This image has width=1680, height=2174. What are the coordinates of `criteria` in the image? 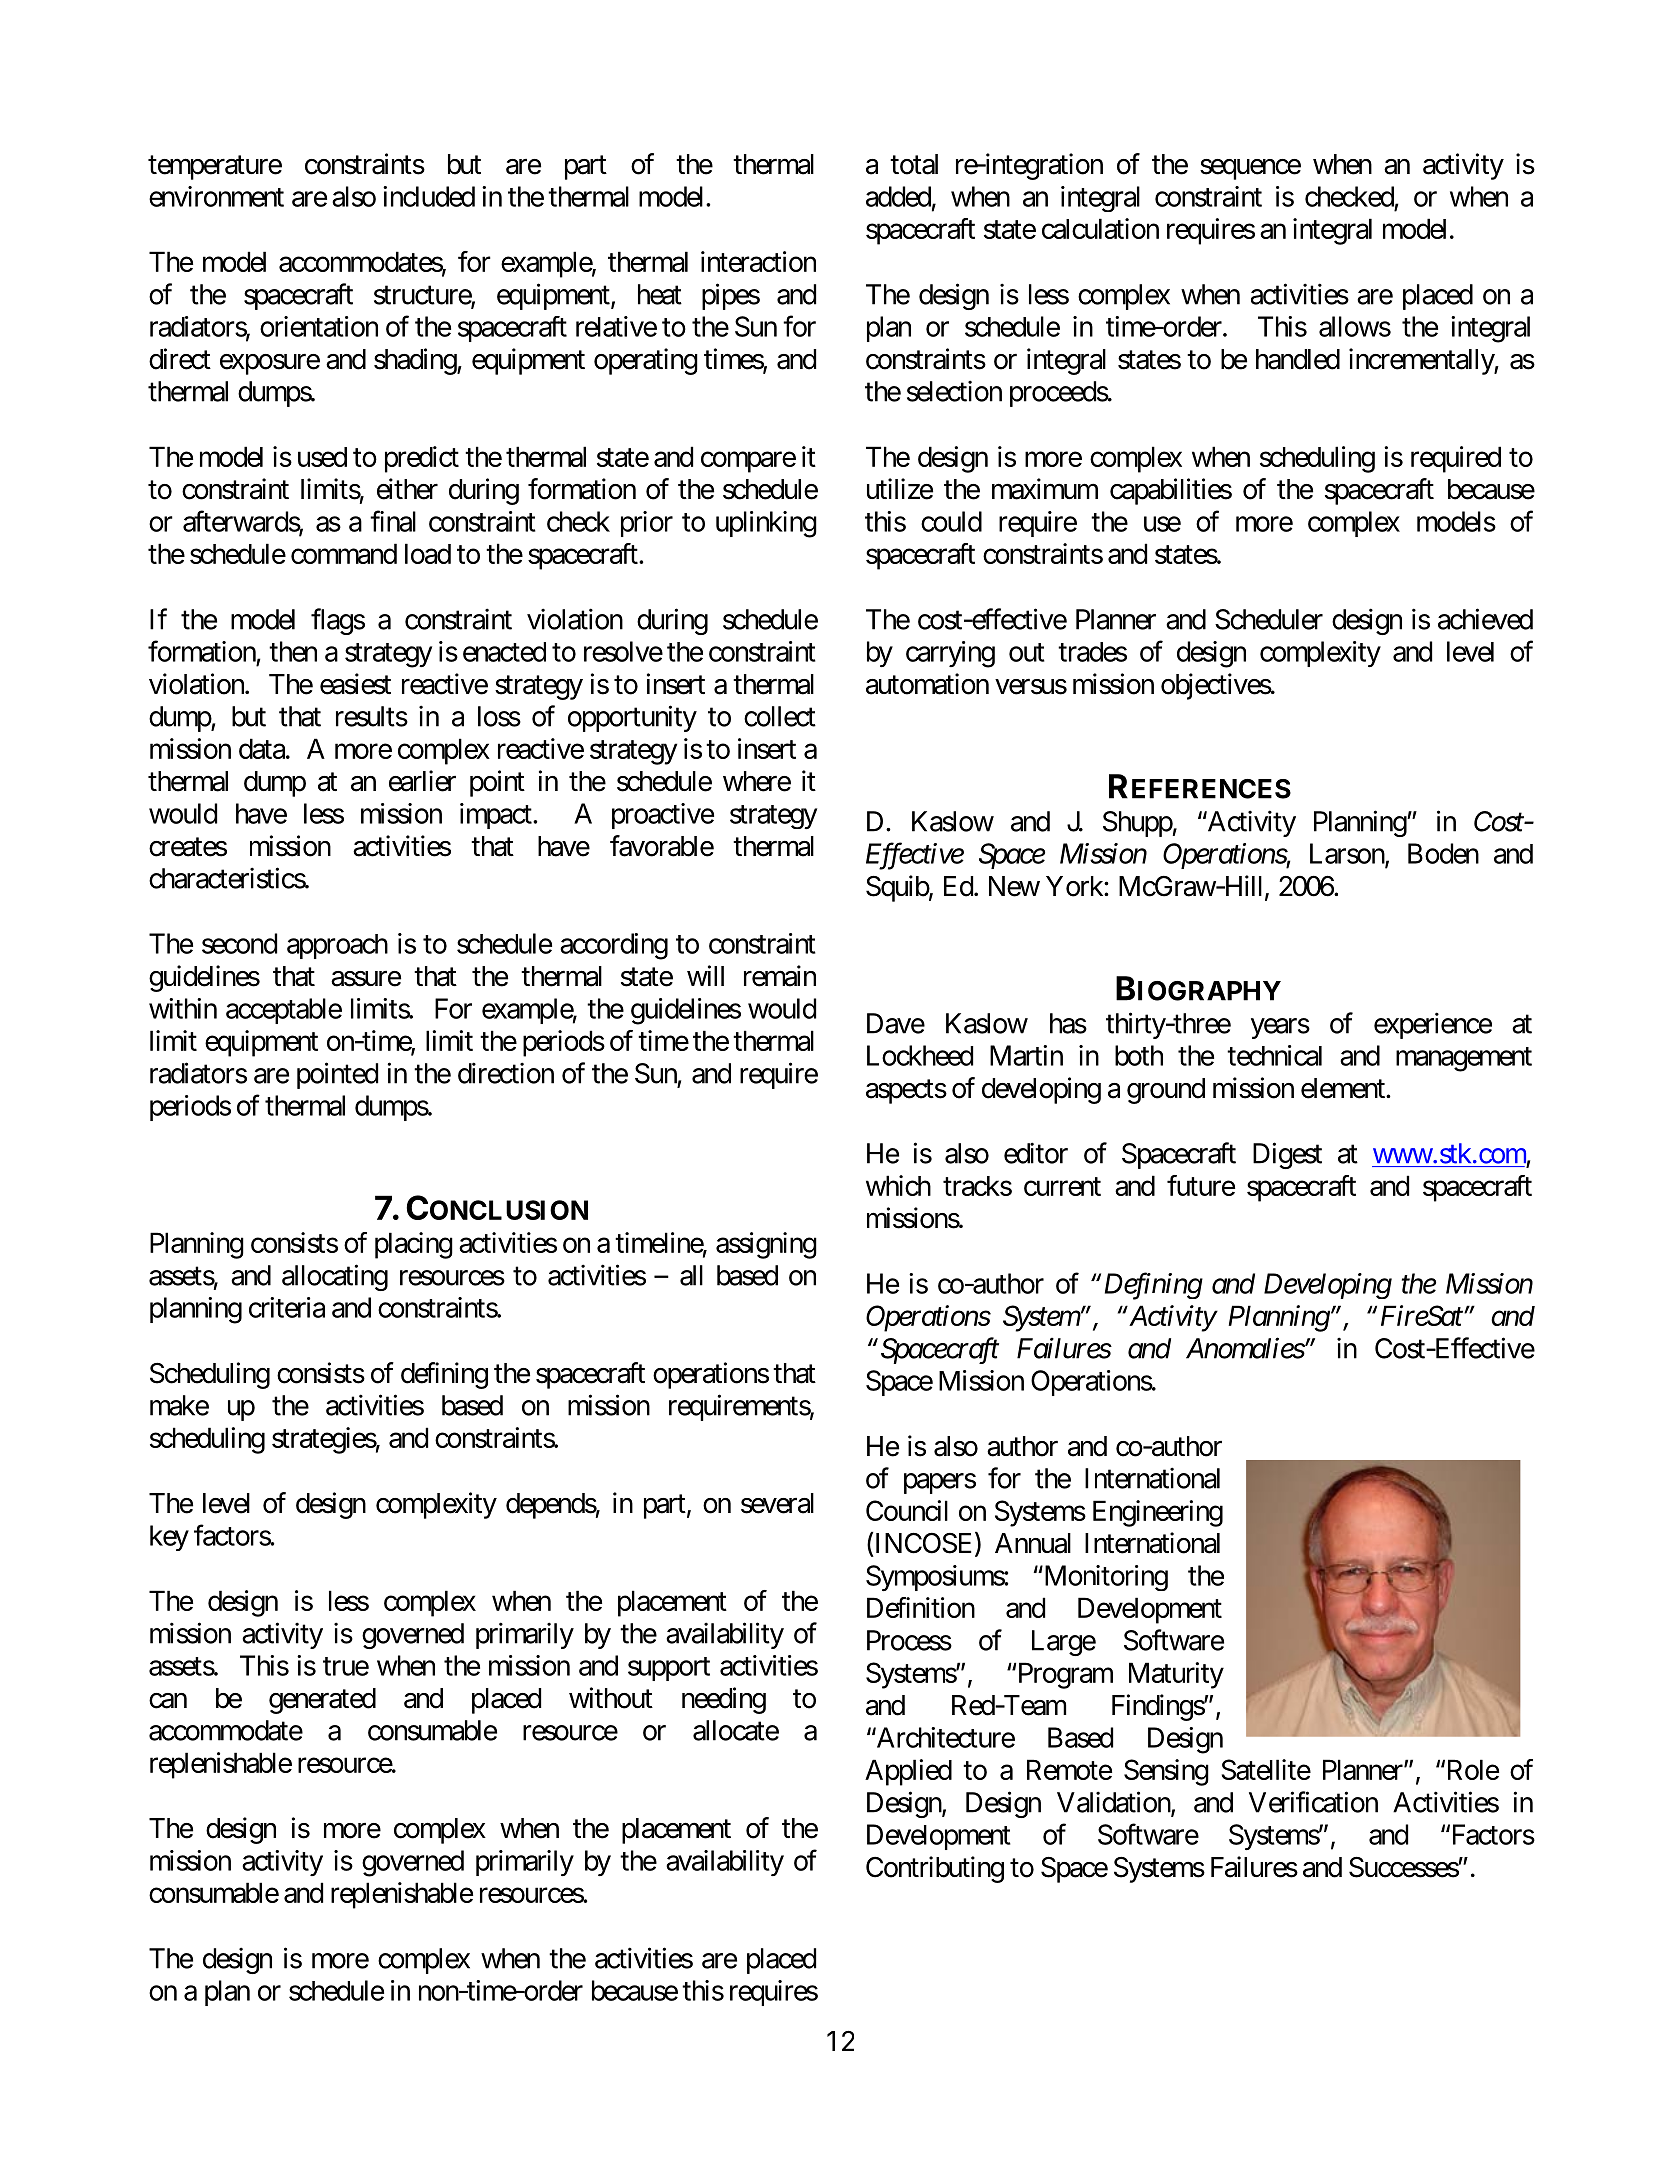 It's located at (287, 1307).
